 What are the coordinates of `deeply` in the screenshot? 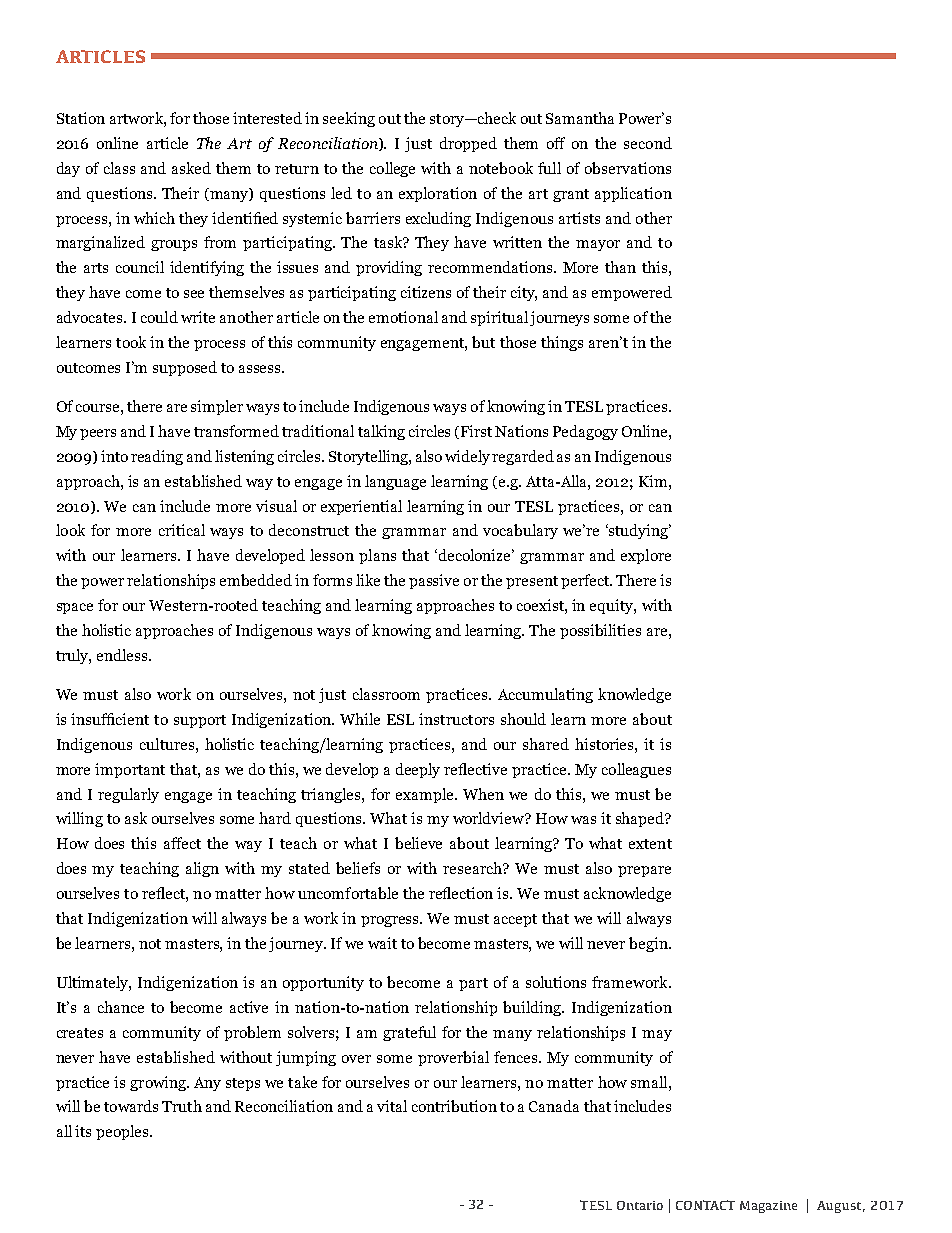 It's located at (418, 770).
